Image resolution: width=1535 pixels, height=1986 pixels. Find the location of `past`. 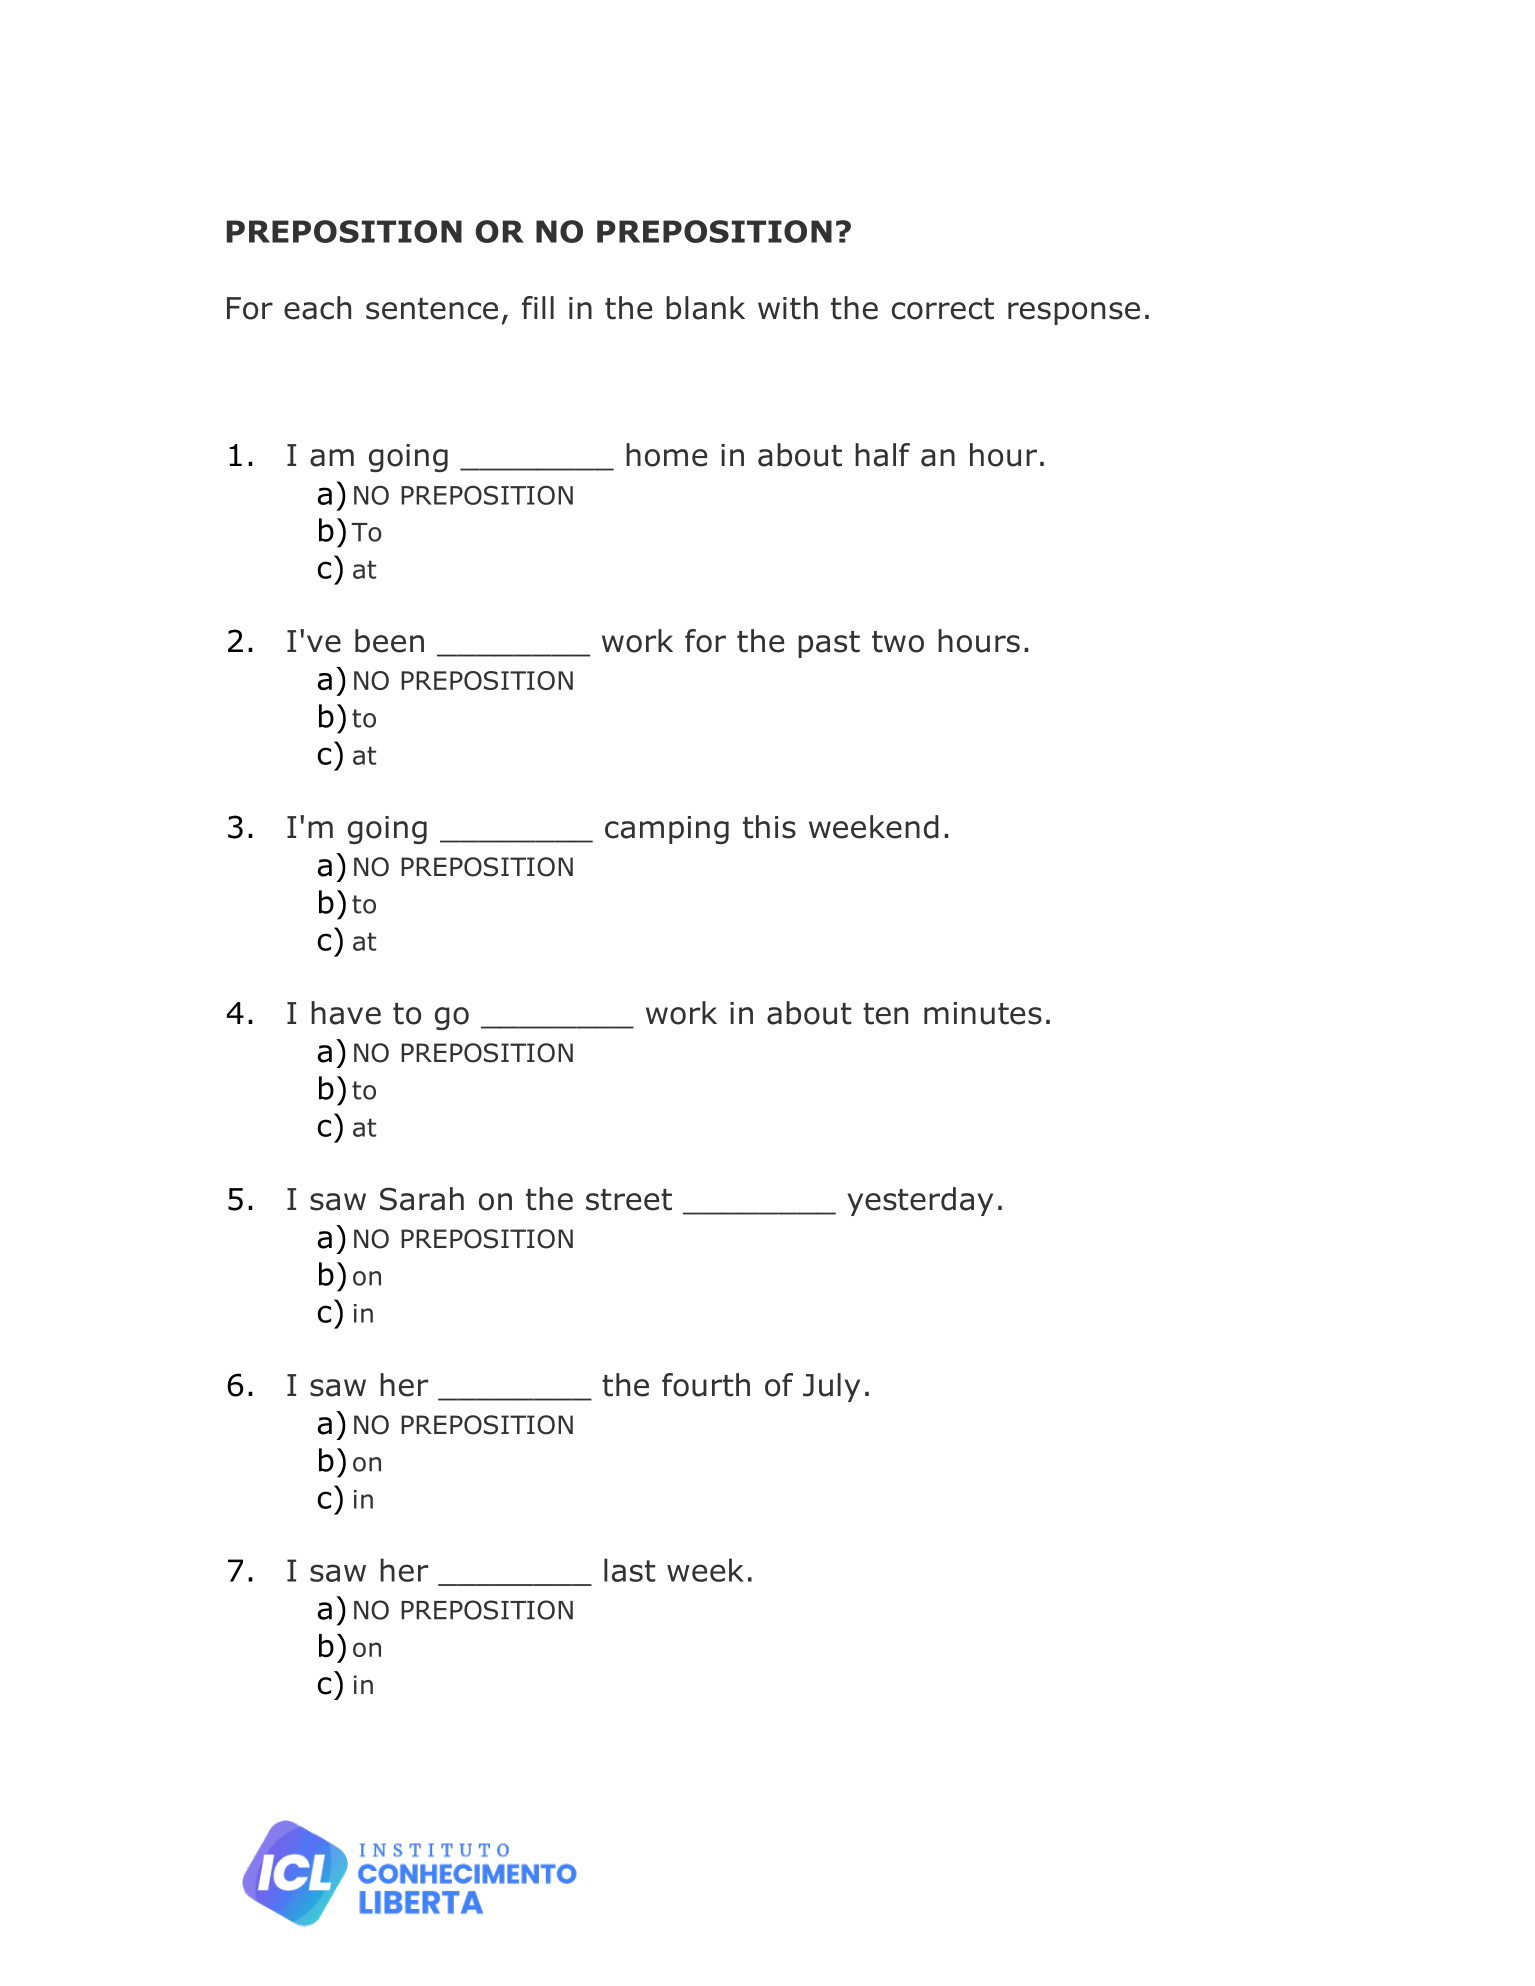

past is located at coordinates (829, 644).
